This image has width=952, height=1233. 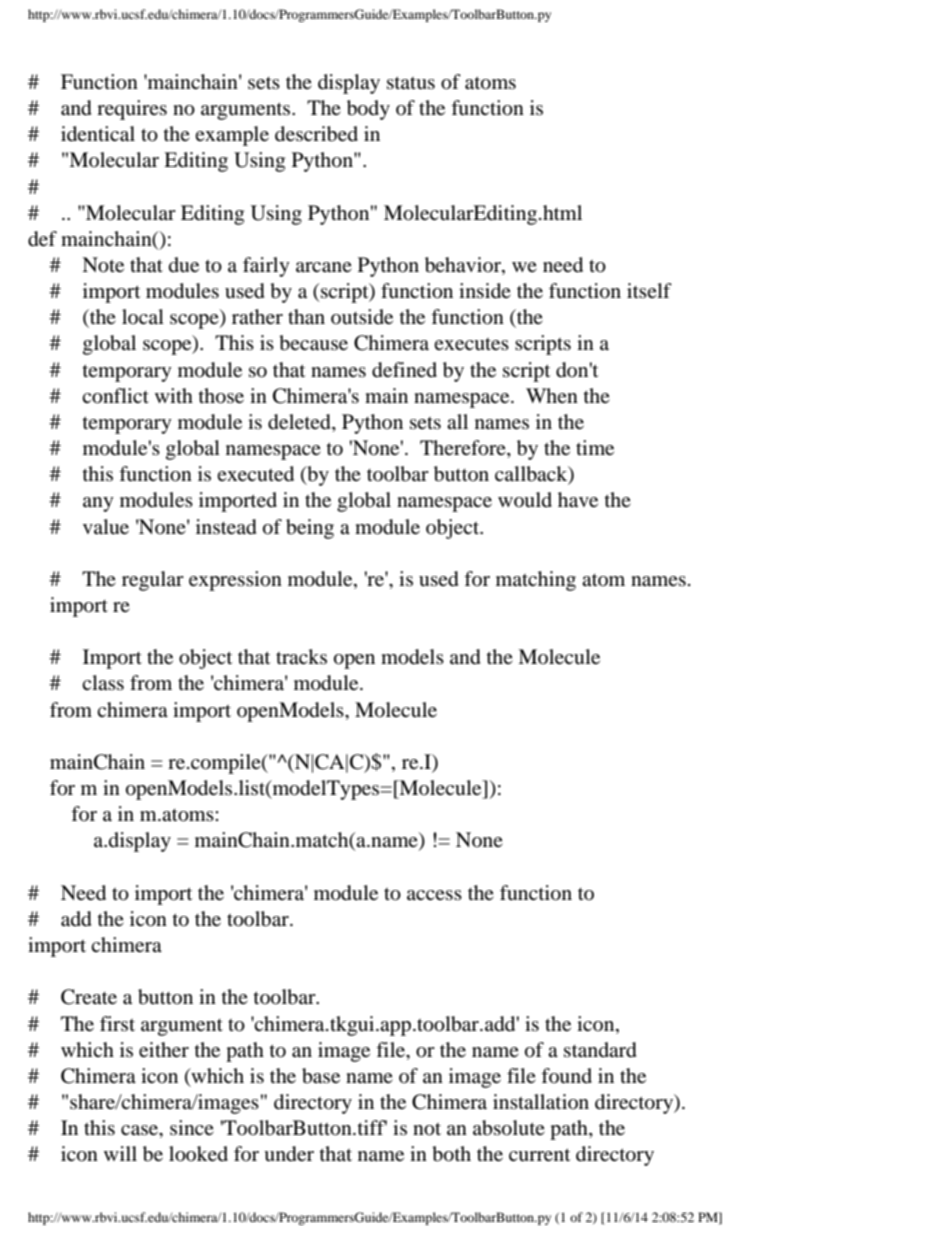 What do you see at coordinates (300, 423) in the image?
I see `deleted` at bounding box center [300, 423].
